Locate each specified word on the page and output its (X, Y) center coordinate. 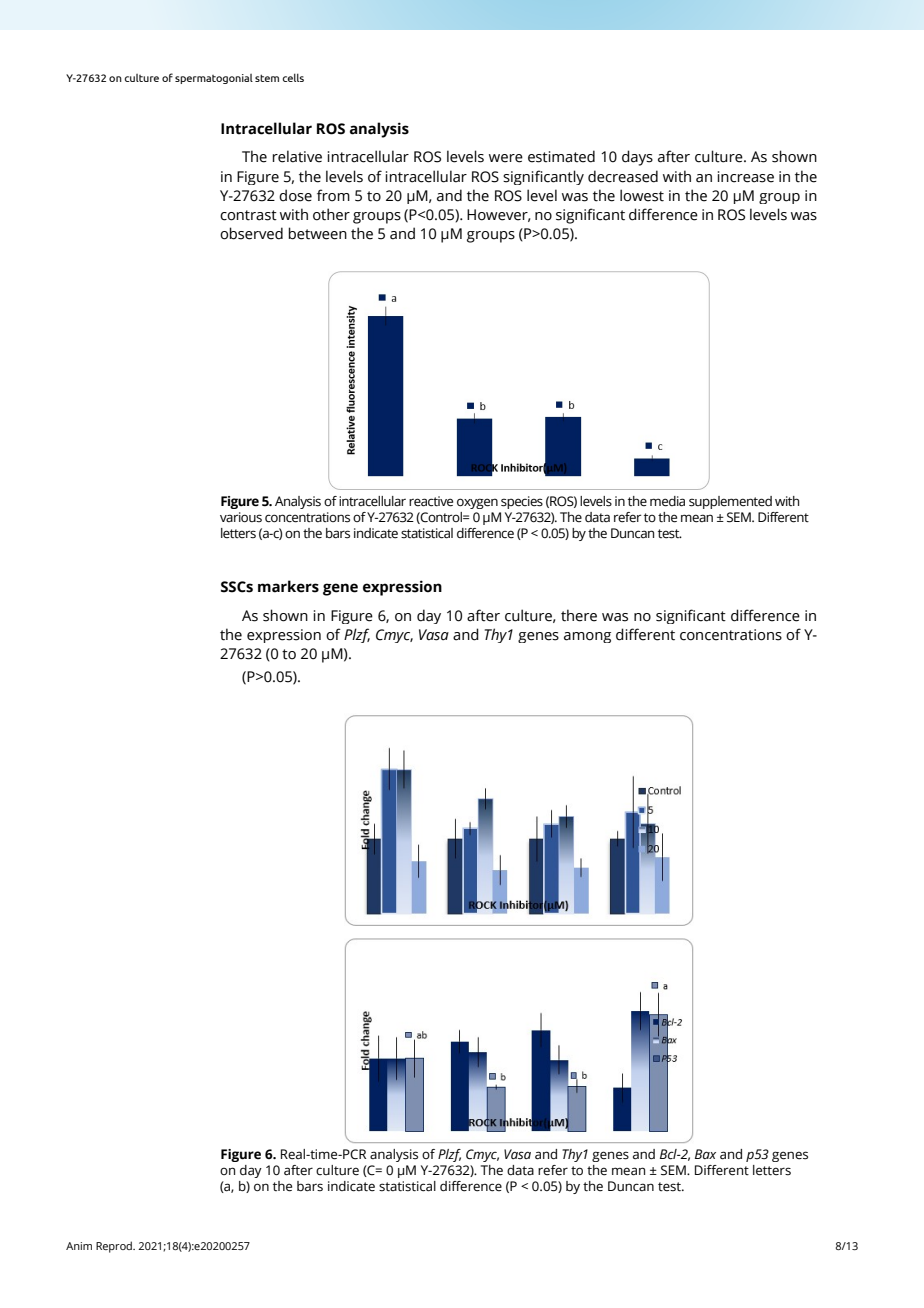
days (637, 158)
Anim (79, 1246)
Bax (705, 1154)
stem (267, 78)
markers (288, 586)
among (587, 637)
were (506, 158)
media (667, 501)
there (579, 615)
